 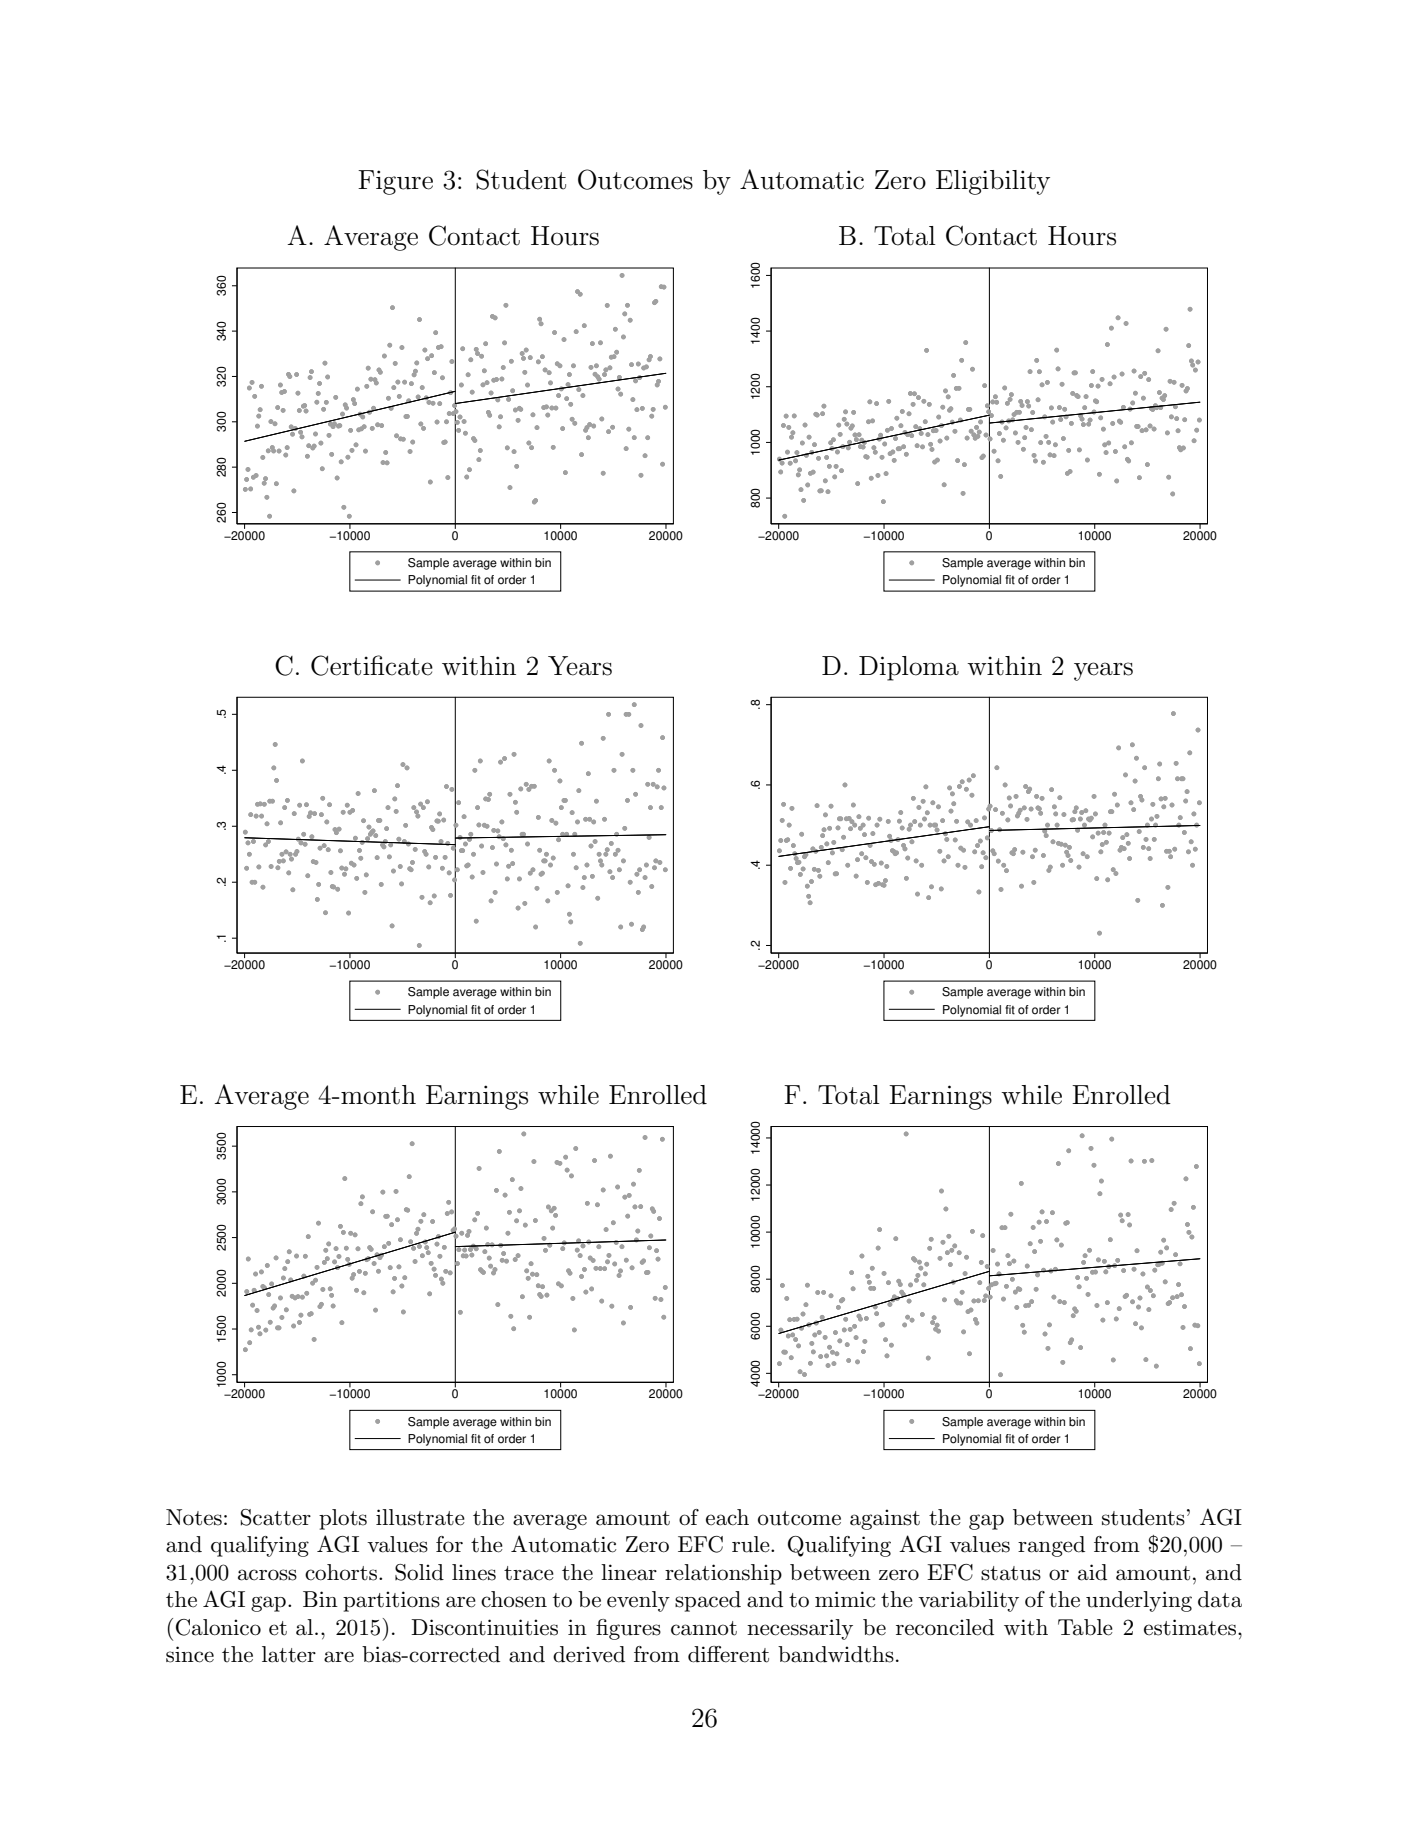 What do you see at coordinates (276, 1517) in the image?
I see `Scatter` at bounding box center [276, 1517].
